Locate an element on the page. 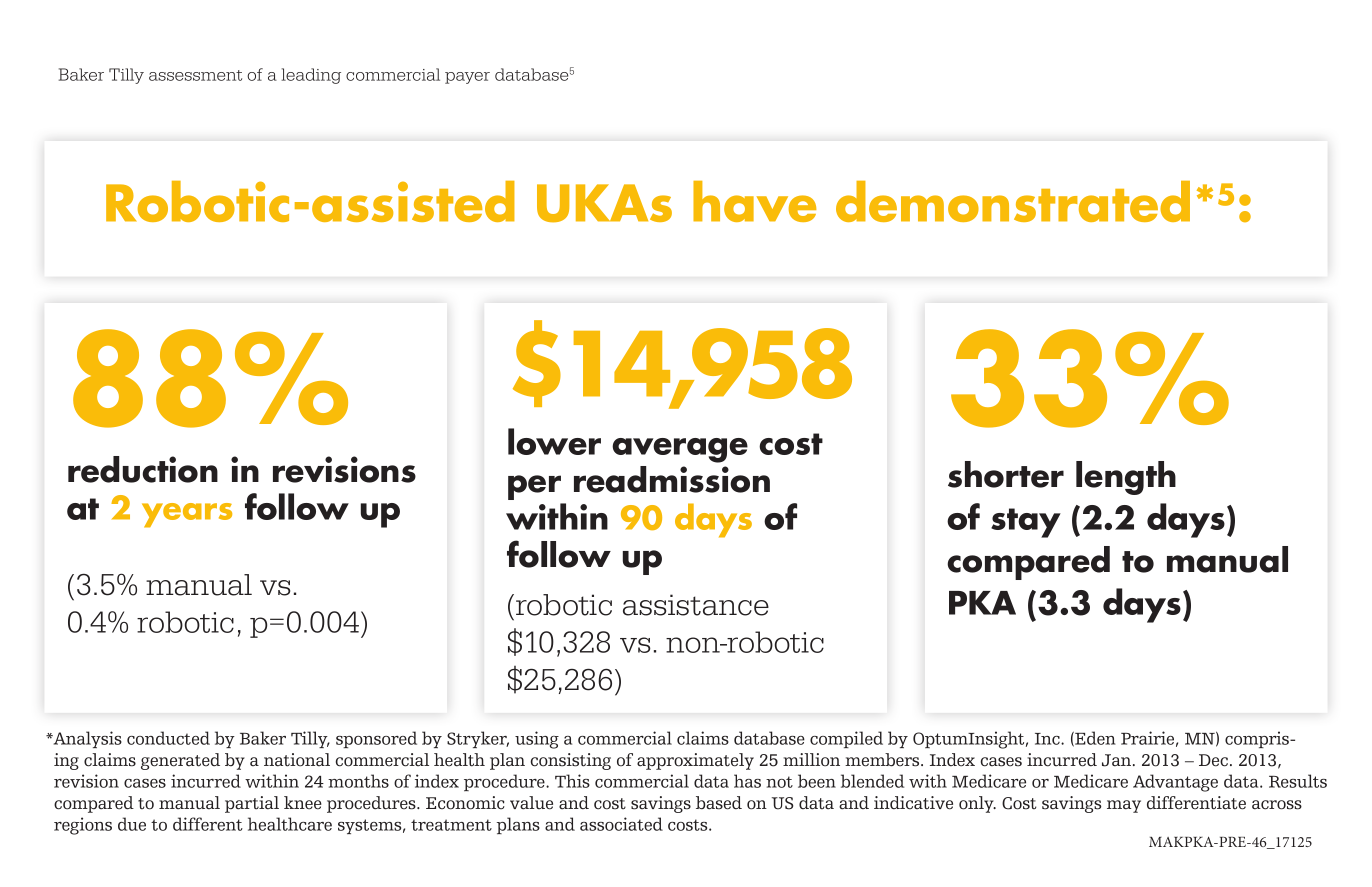 This image has width=1372, height=887. payer is located at coordinates (467, 78).
